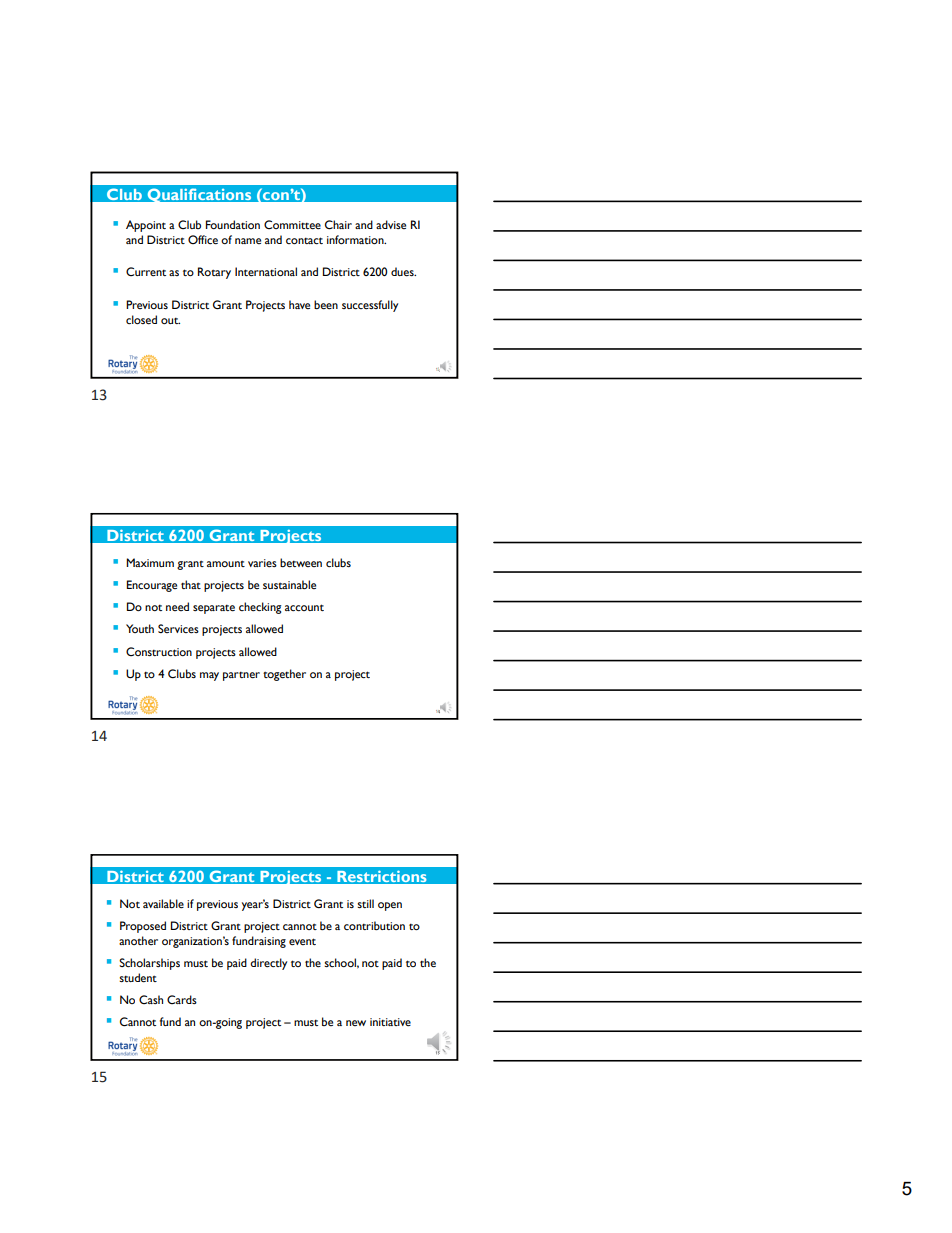 Image resolution: width=952 pixels, height=1233 pixels. I want to click on available, so click(163, 903).
